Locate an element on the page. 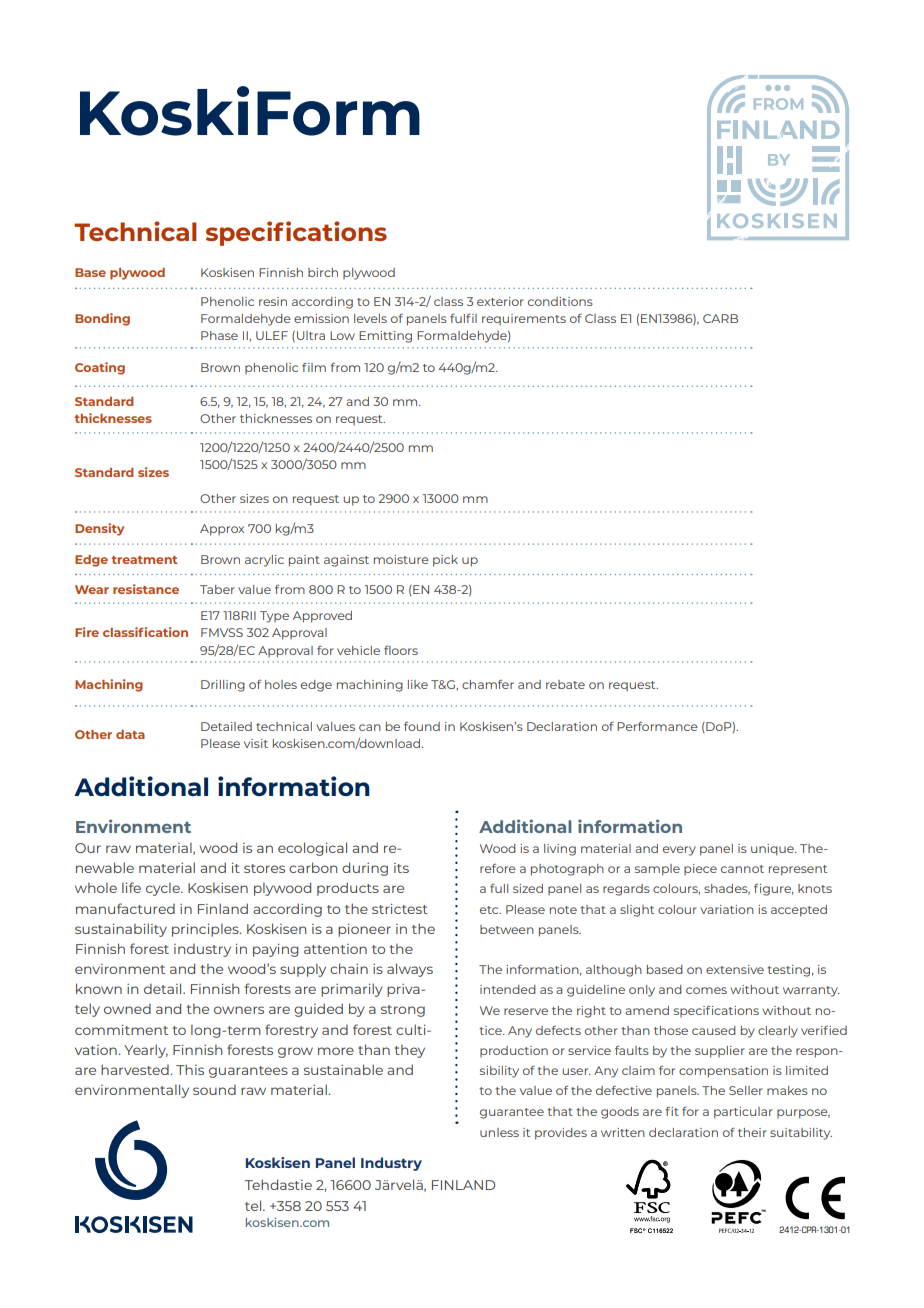  particular is located at coordinates (743, 1113).
